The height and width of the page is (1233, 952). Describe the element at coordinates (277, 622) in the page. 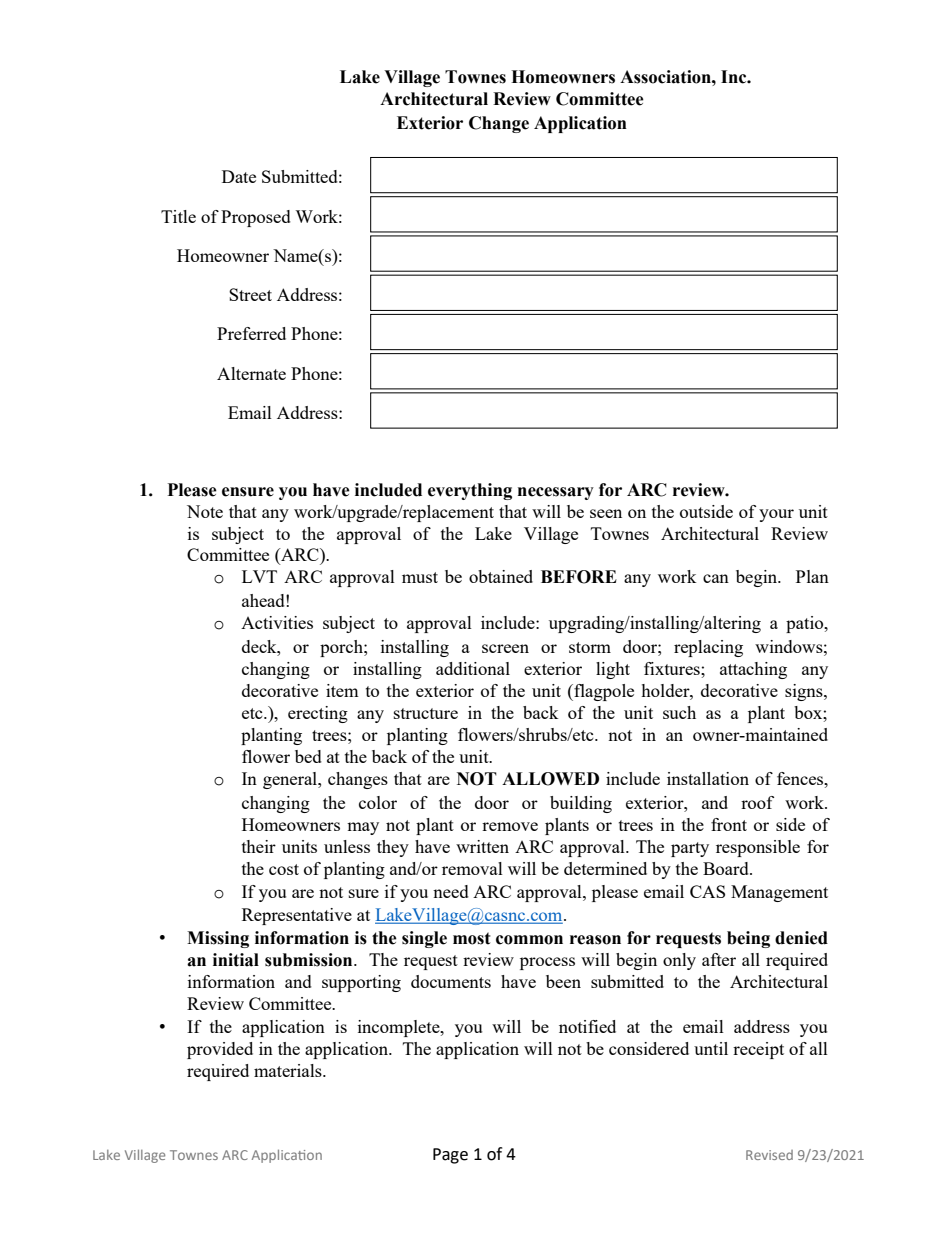

I see `Activities` at that location.
